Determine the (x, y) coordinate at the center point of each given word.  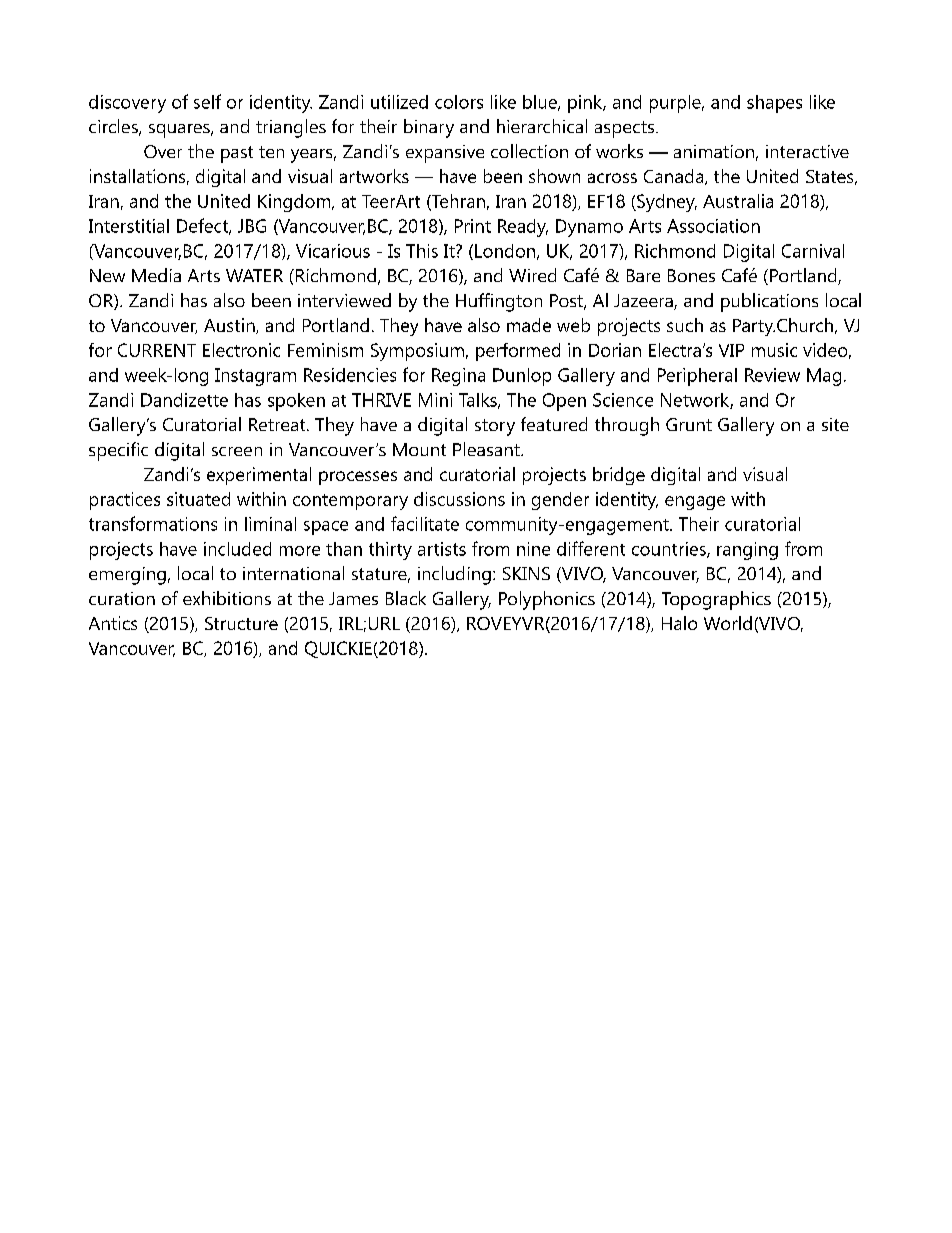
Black (406, 598)
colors (459, 102)
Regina (458, 377)
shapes (774, 104)
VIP (731, 350)
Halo (679, 623)
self (207, 101)
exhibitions (227, 598)
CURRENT (157, 350)
